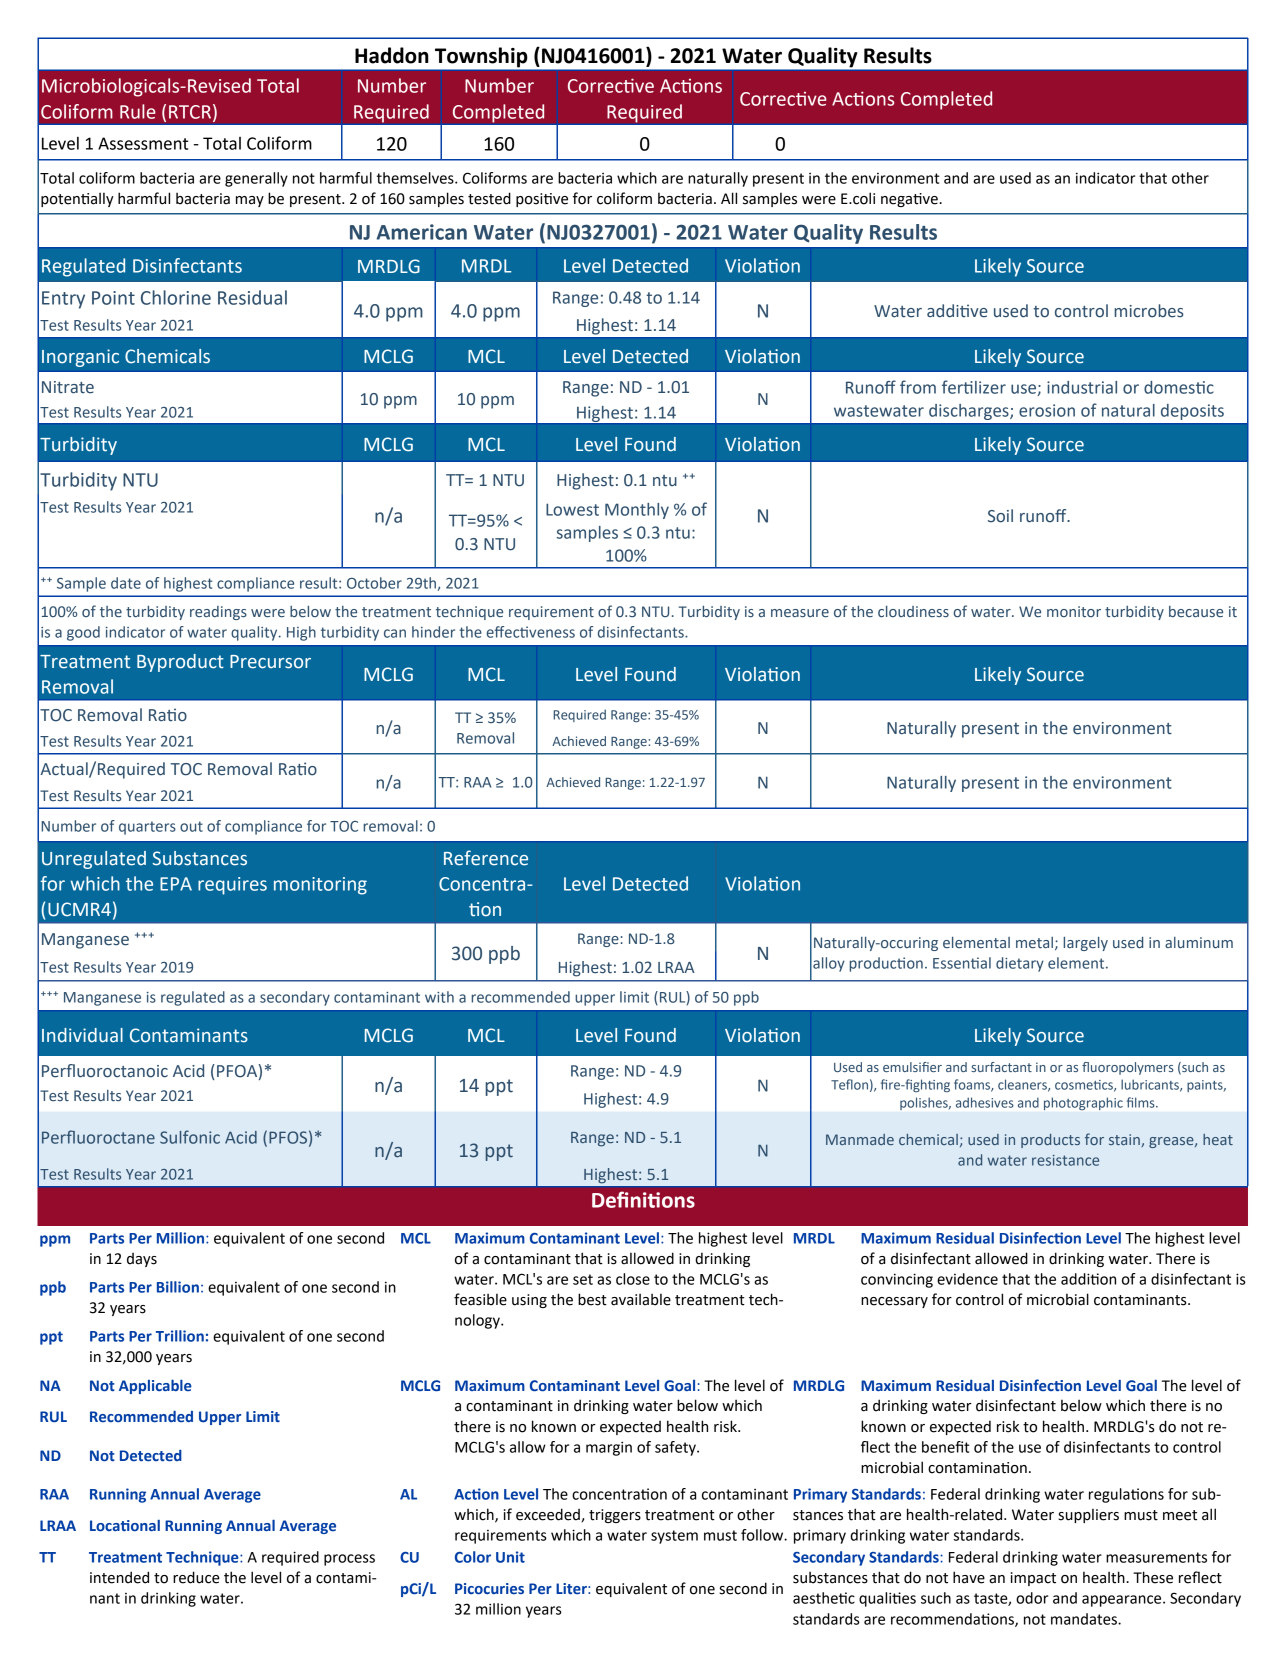 The height and width of the screenshot is (1665, 1286). I want to click on hinder, so click(433, 632).
